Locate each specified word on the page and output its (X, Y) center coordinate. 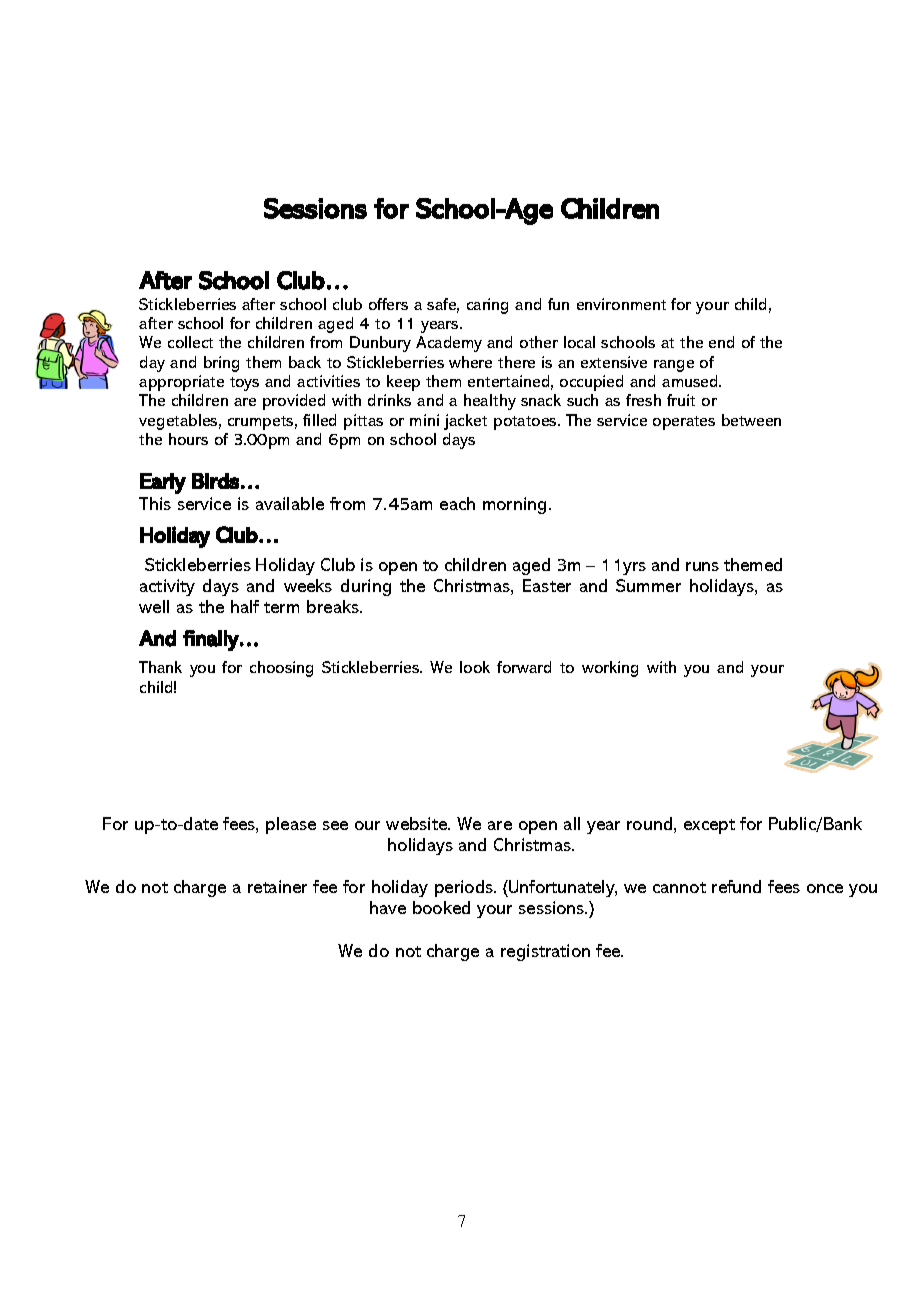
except (709, 826)
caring (487, 306)
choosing (281, 669)
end (721, 342)
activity (167, 587)
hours (188, 439)
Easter (547, 585)
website (418, 823)
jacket (465, 422)
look (475, 667)
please (291, 825)
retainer (277, 886)
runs (702, 566)
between (751, 420)
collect (190, 342)
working (610, 669)
